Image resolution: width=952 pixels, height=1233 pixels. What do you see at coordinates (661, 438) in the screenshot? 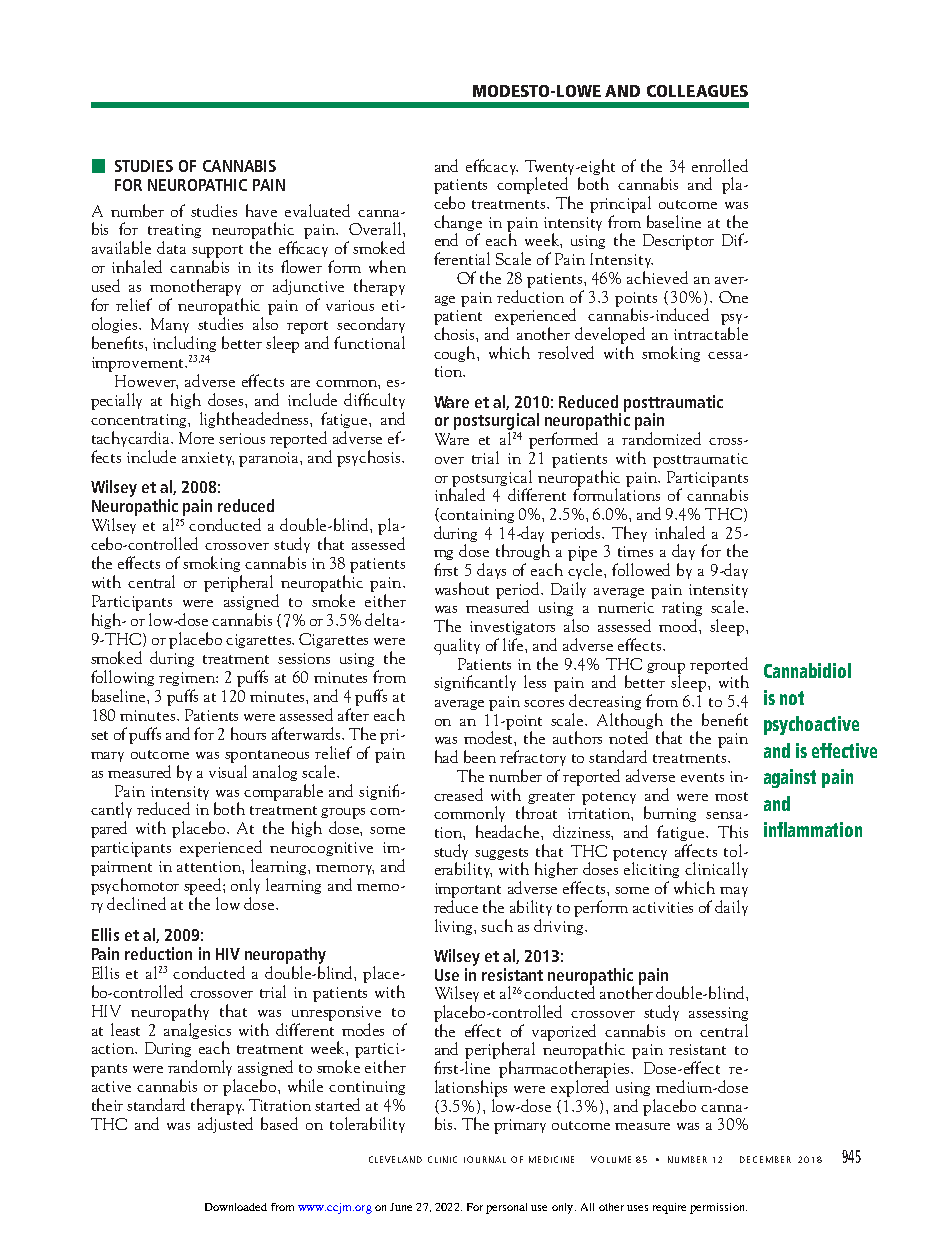
I see `randomized` at bounding box center [661, 438].
